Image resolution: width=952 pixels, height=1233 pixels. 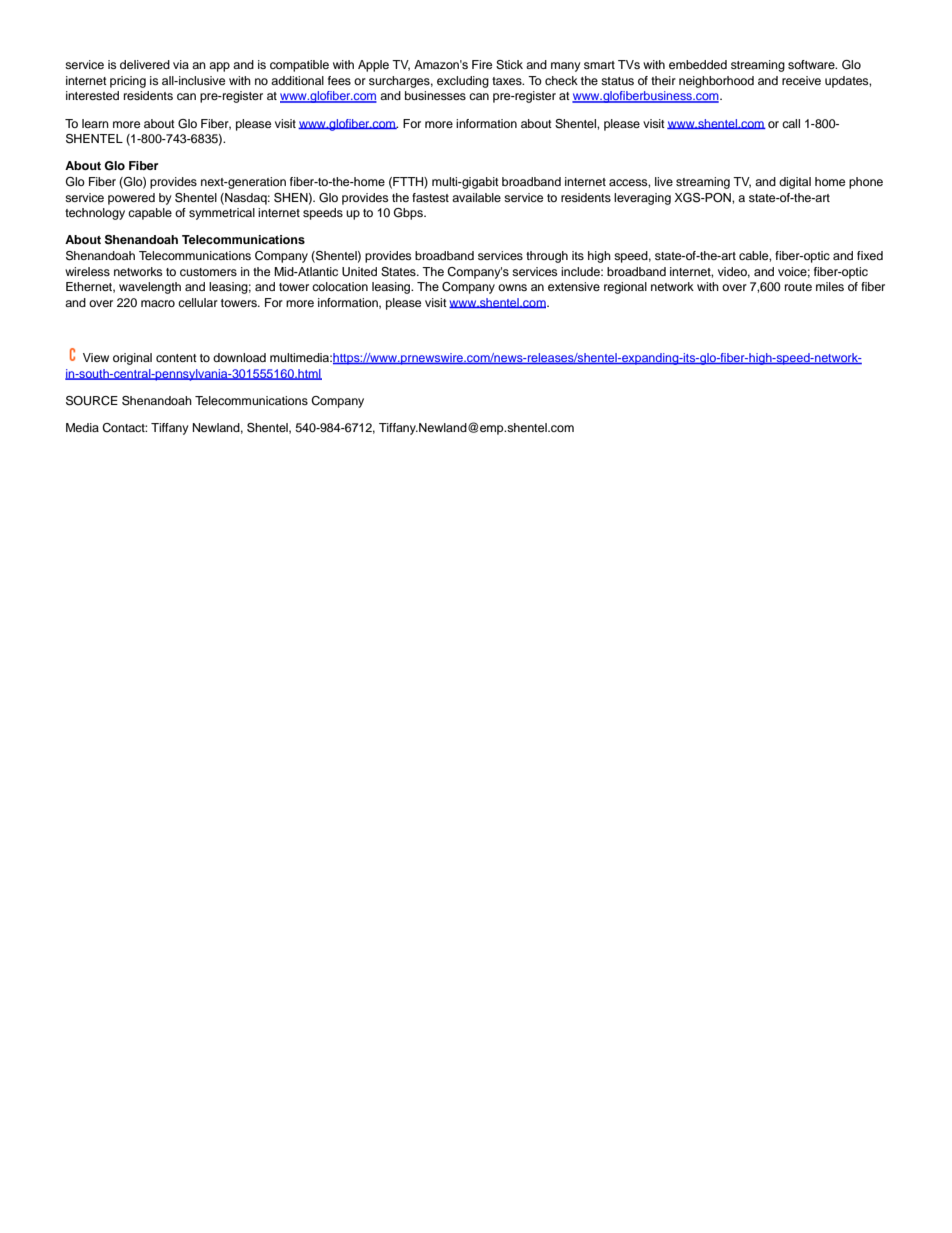 I want to click on digital, so click(x=795, y=183).
